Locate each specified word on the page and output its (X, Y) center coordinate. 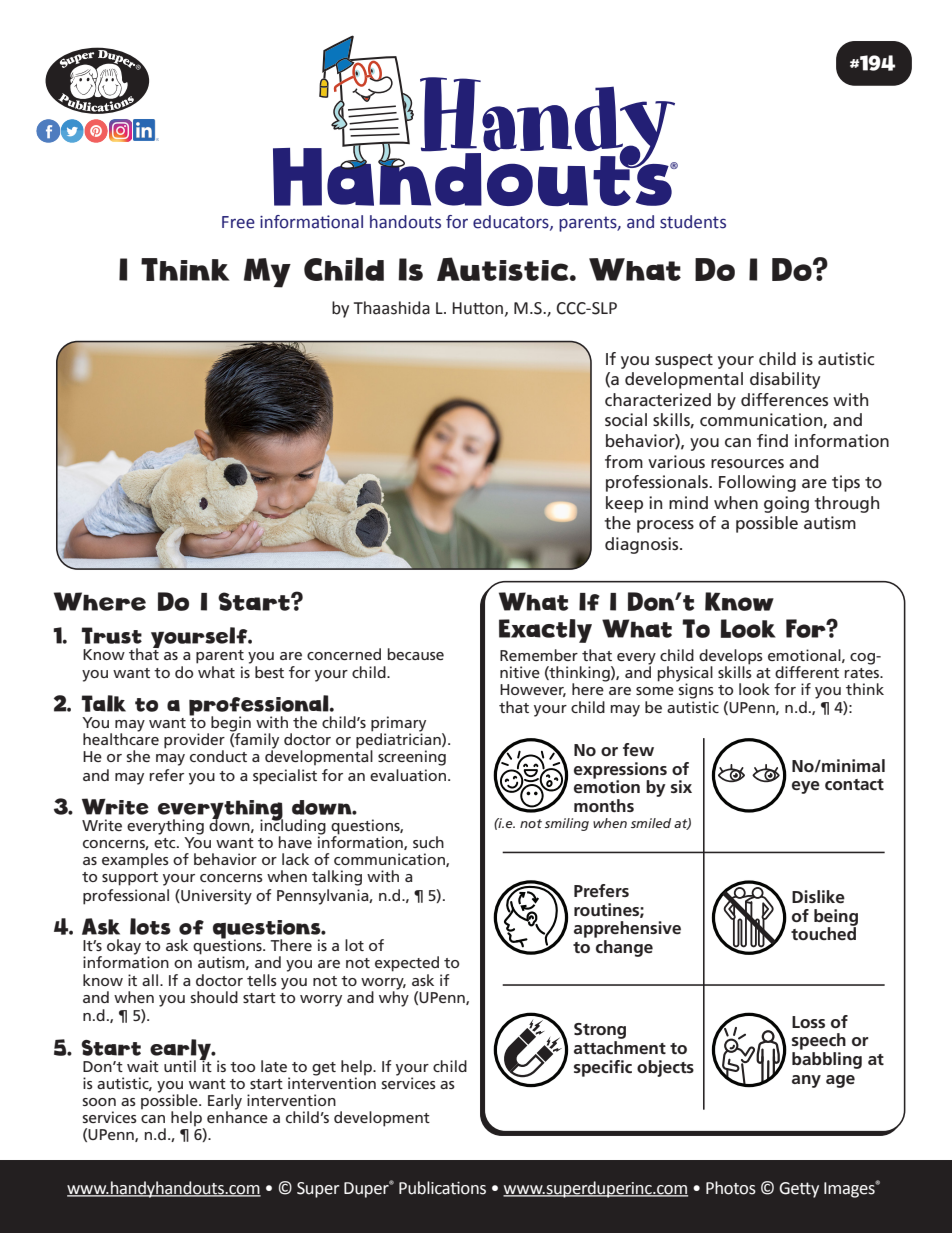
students (693, 222)
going (786, 504)
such (428, 842)
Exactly (545, 631)
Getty (799, 1190)
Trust (111, 635)
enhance (237, 1116)
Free (238, 222)
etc (166, 843)
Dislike (818, 896)
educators (512, 222)
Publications (442, 1188)
